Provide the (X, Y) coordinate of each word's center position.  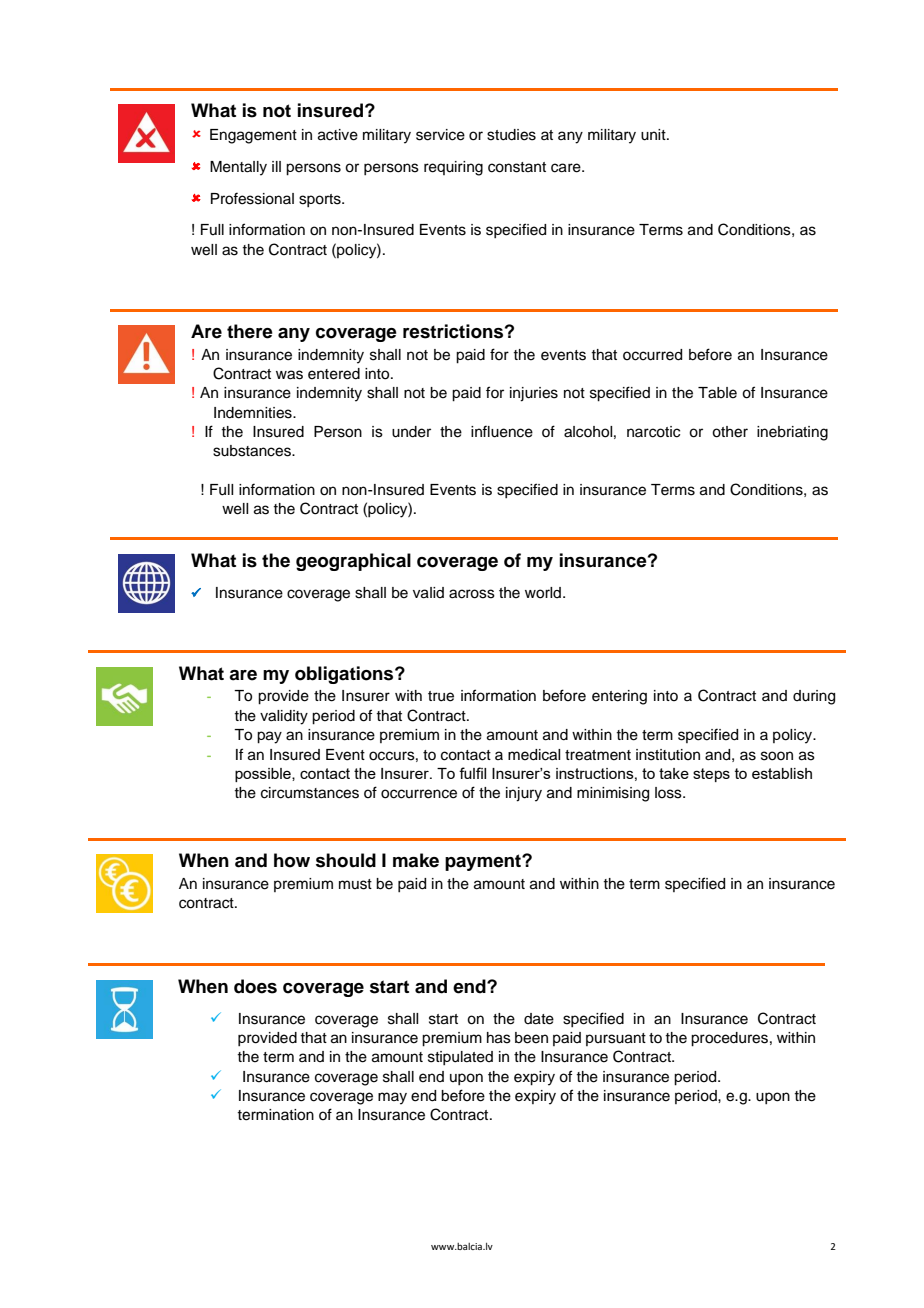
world (544, 593)
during (814, 697)
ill (276, 166)
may (392, 1098)
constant (517, 167)
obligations (345, 675)
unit (654, 135)
